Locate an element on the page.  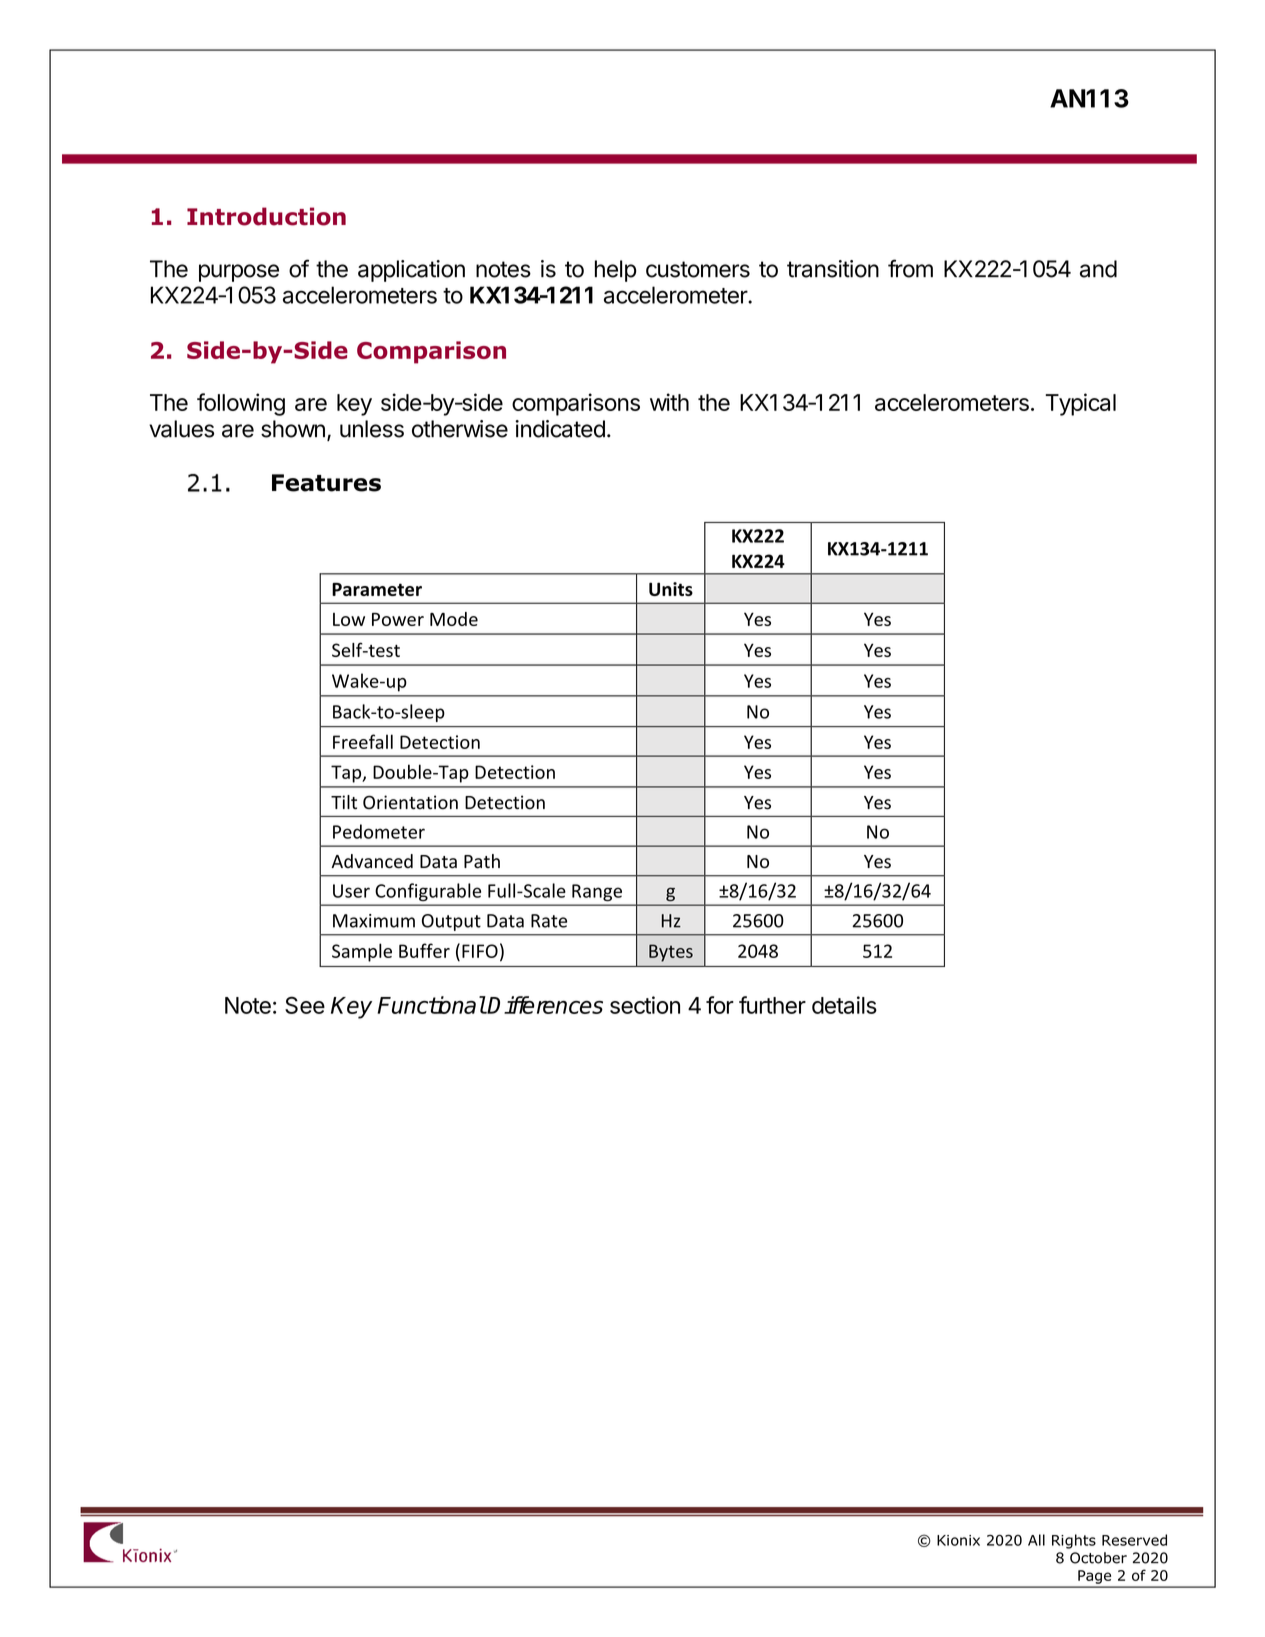
further is located at coordinates (772, 1005).
